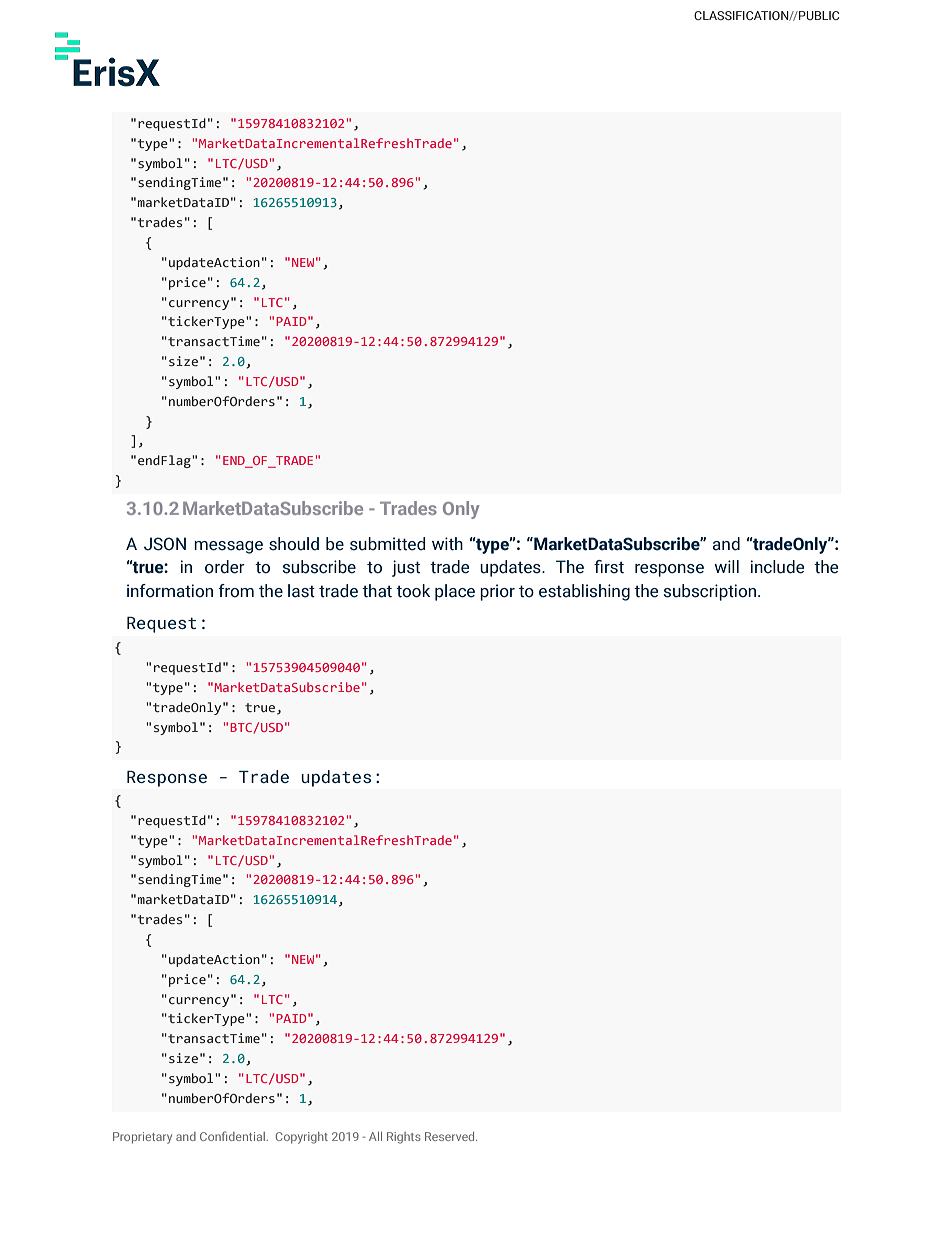 Image resolution: width=952 pixels, height=1233 pixels. I want to click on subscription, so click(711, 592).
